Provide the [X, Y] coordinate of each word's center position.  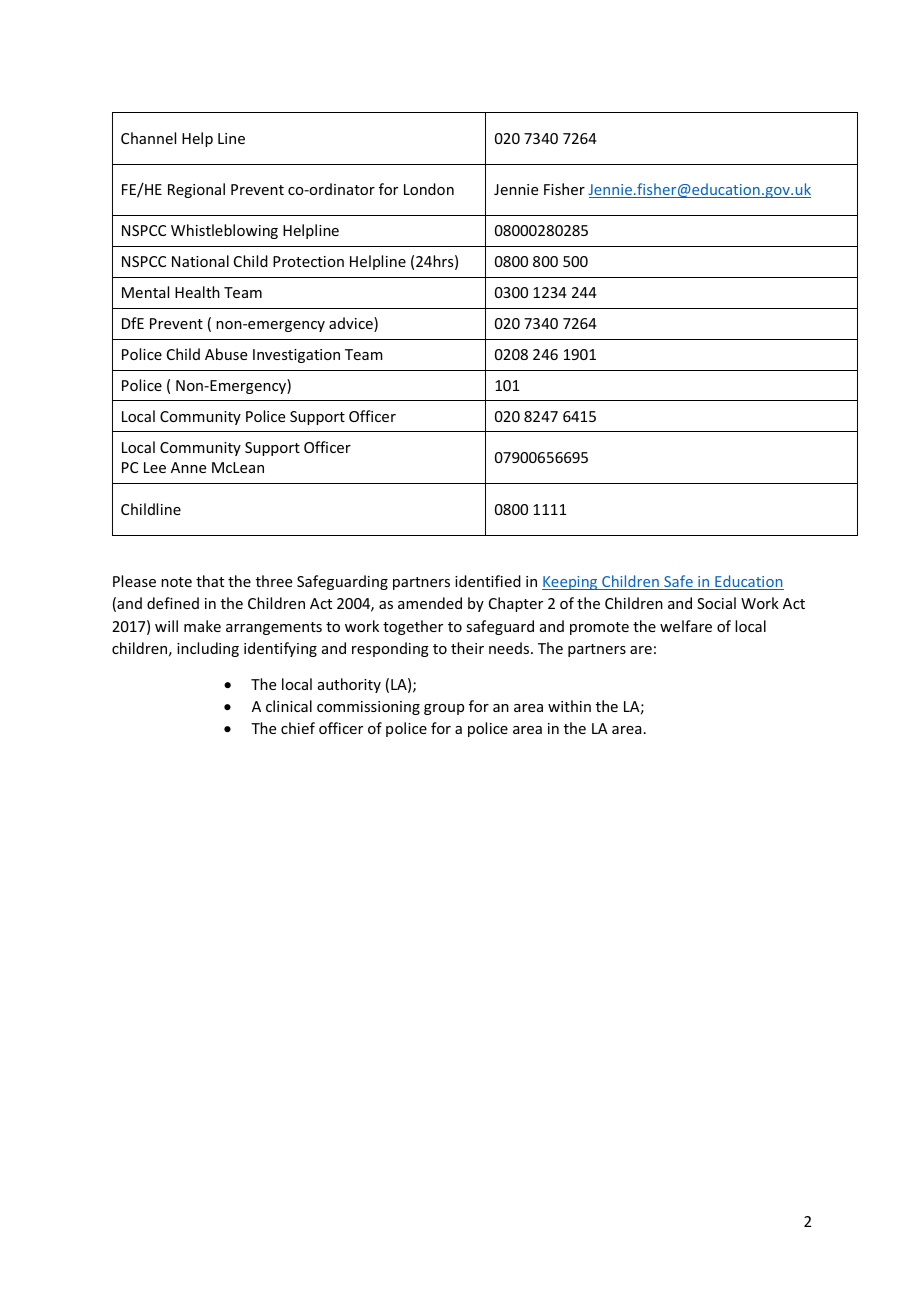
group [444, 709]
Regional [196, 190]
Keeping [571, 583]
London [429, 189]
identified [488, 581]
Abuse [226, 354]
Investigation [296, 356]
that [210, 581]
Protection [308, 261]
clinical [289, 706]
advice [352, 324]
